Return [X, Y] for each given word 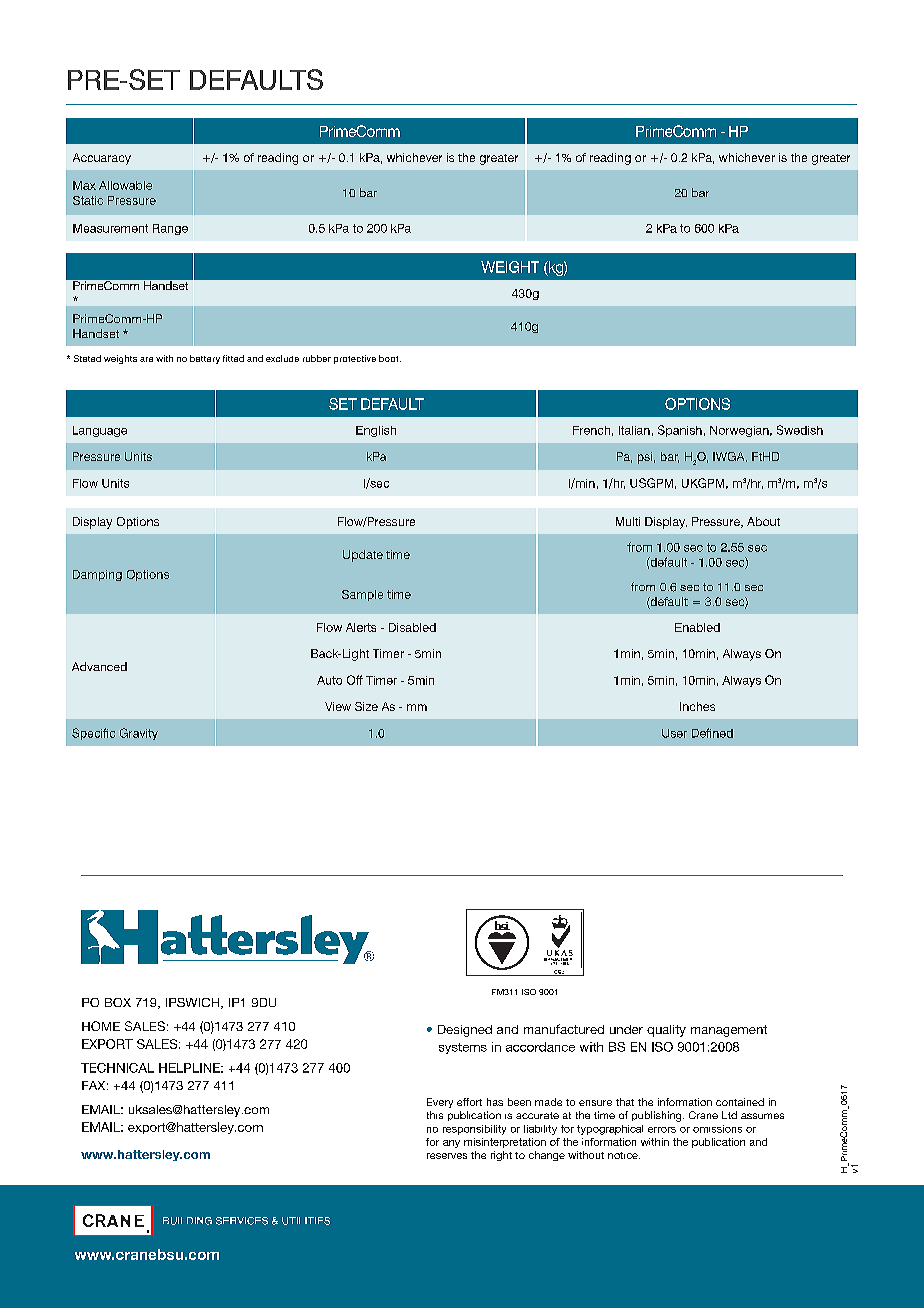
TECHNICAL [117, 1068]
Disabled [412, 627]
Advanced [99, 666]
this [435, 1115]
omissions [717, 1129]
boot [390, 358]
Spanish [680, 431]
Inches [697, 706]
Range [170, 229]
